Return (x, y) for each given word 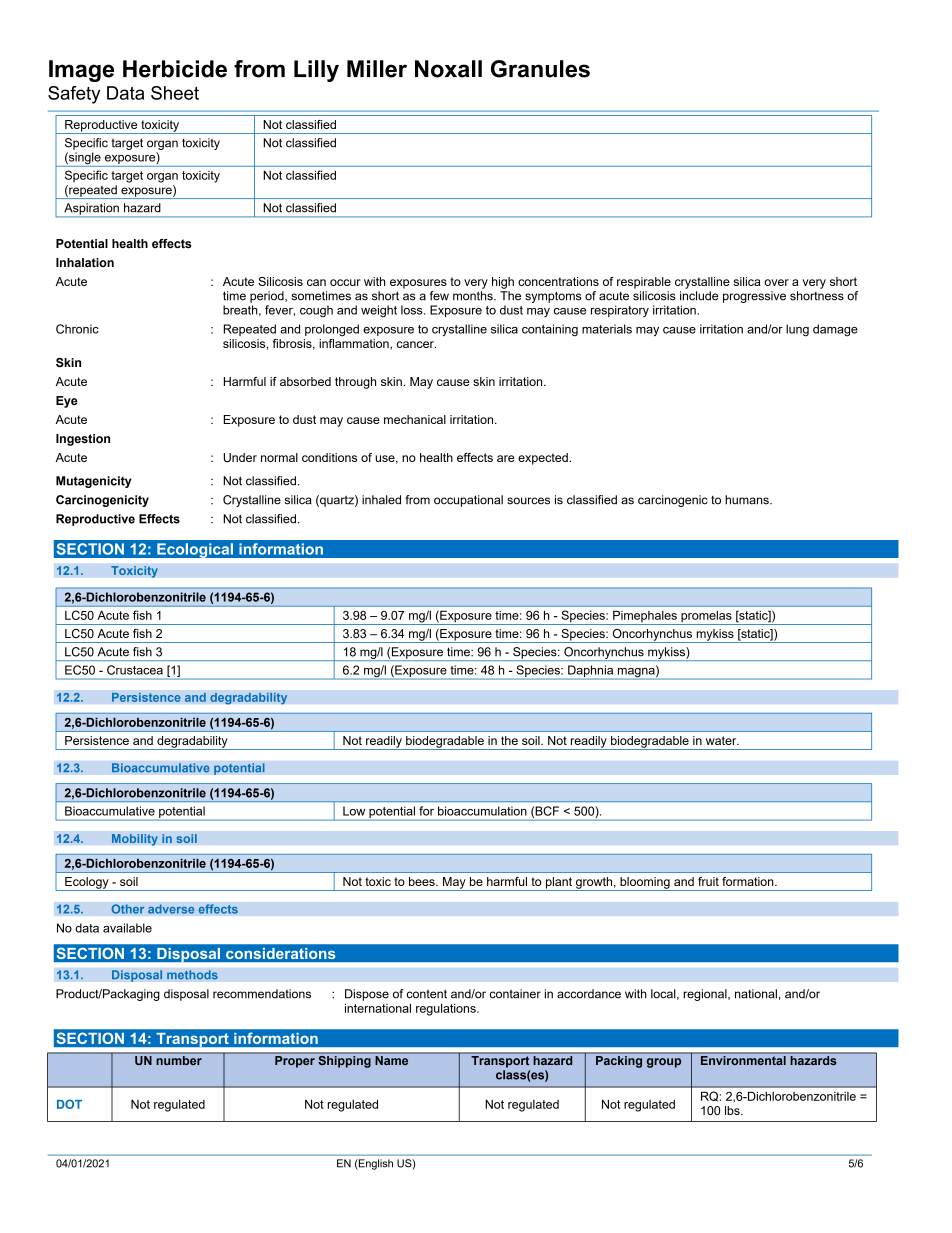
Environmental (743, 1060)
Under (240, 457)
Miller (377, 69)
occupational (468, 501)
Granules (540, 69)
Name (392, 1060)
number (179, 1060)
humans (748, 500)
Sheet (175, 93)
